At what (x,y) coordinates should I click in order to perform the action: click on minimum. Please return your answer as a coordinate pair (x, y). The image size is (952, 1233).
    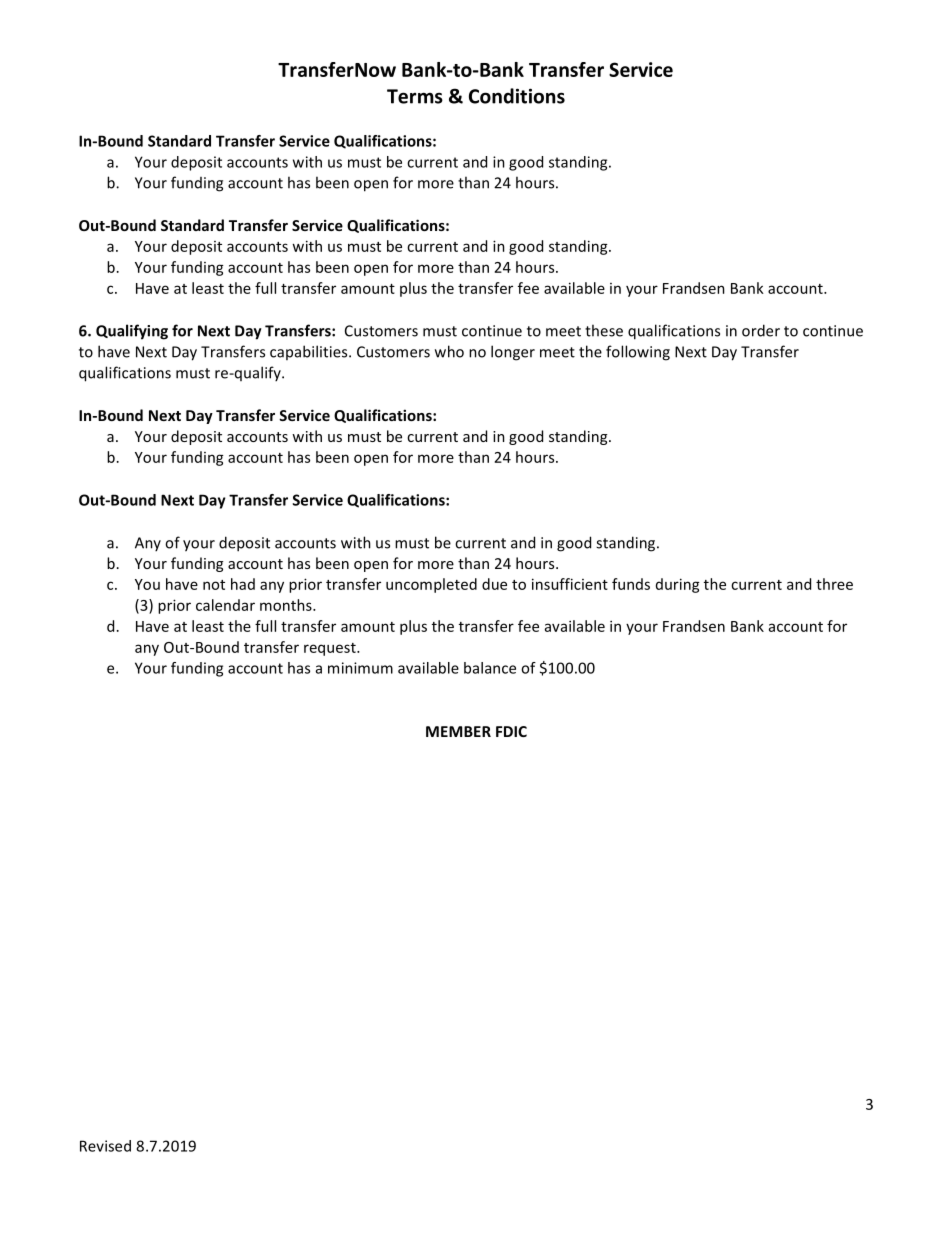
    Looking at the image, I should click on (360, 668).
